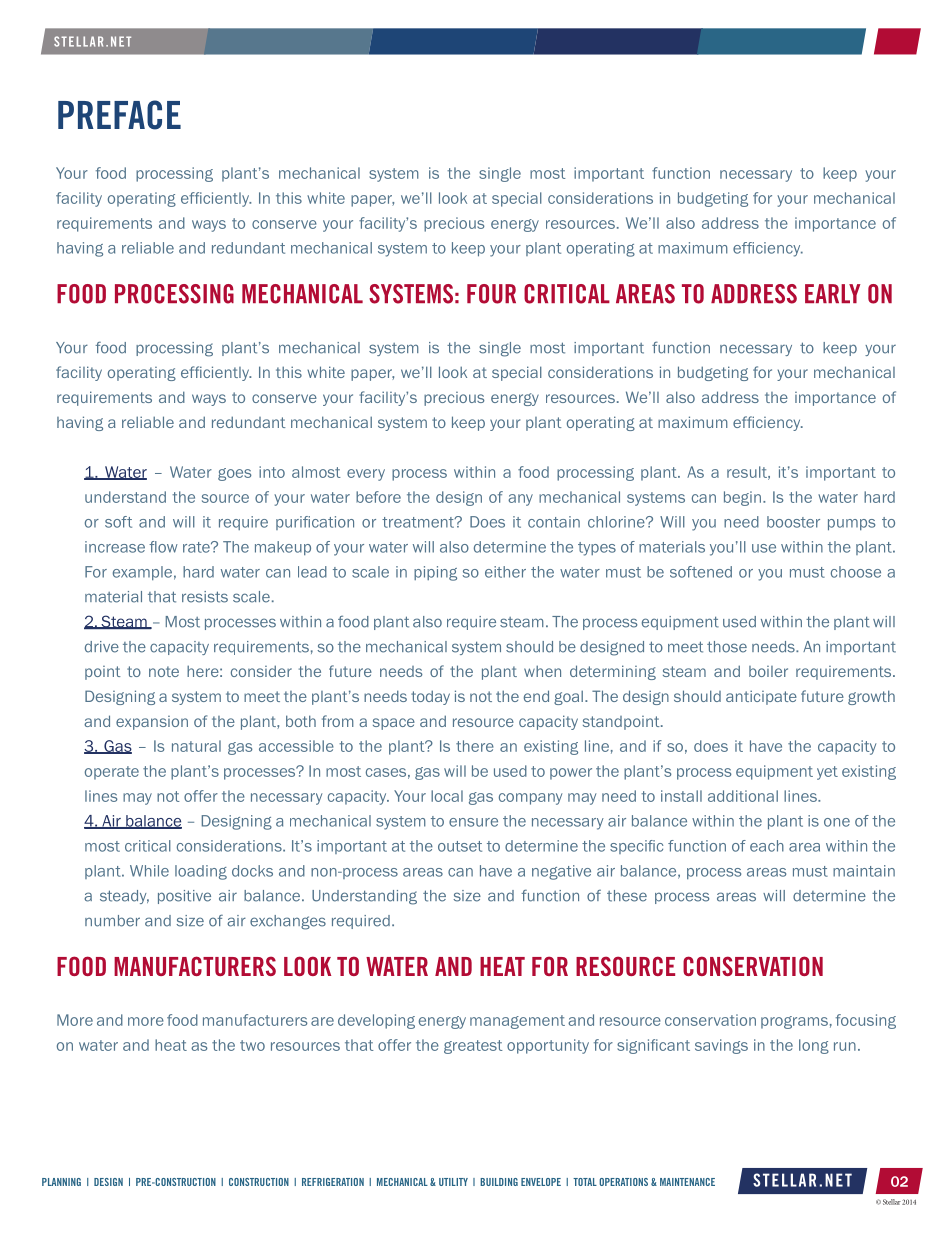 This screenshot has width=952, height=1233. I want to click on PLANNING, so click(61, 1182).
